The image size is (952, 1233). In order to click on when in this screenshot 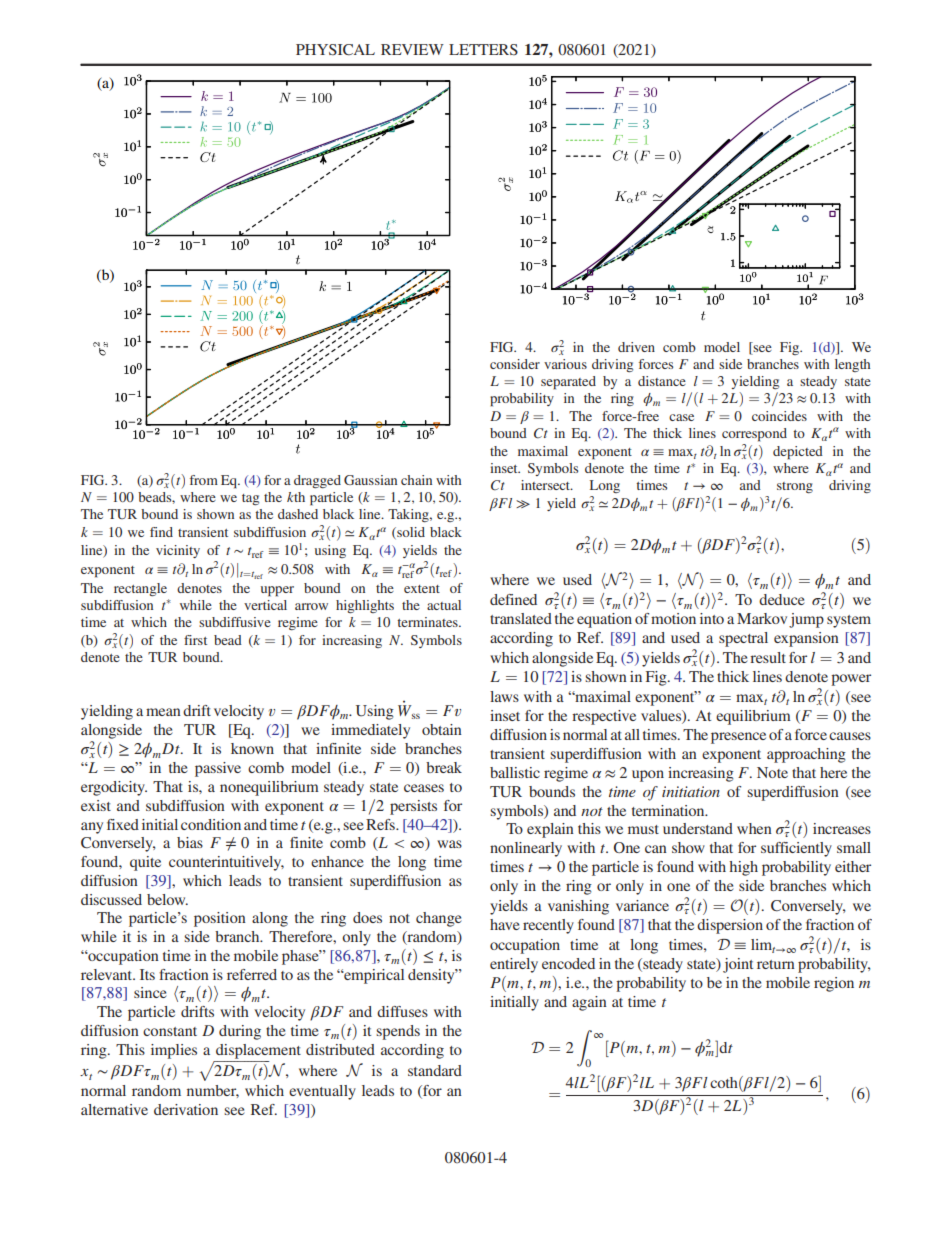, I will do `click(754, 828)`.
